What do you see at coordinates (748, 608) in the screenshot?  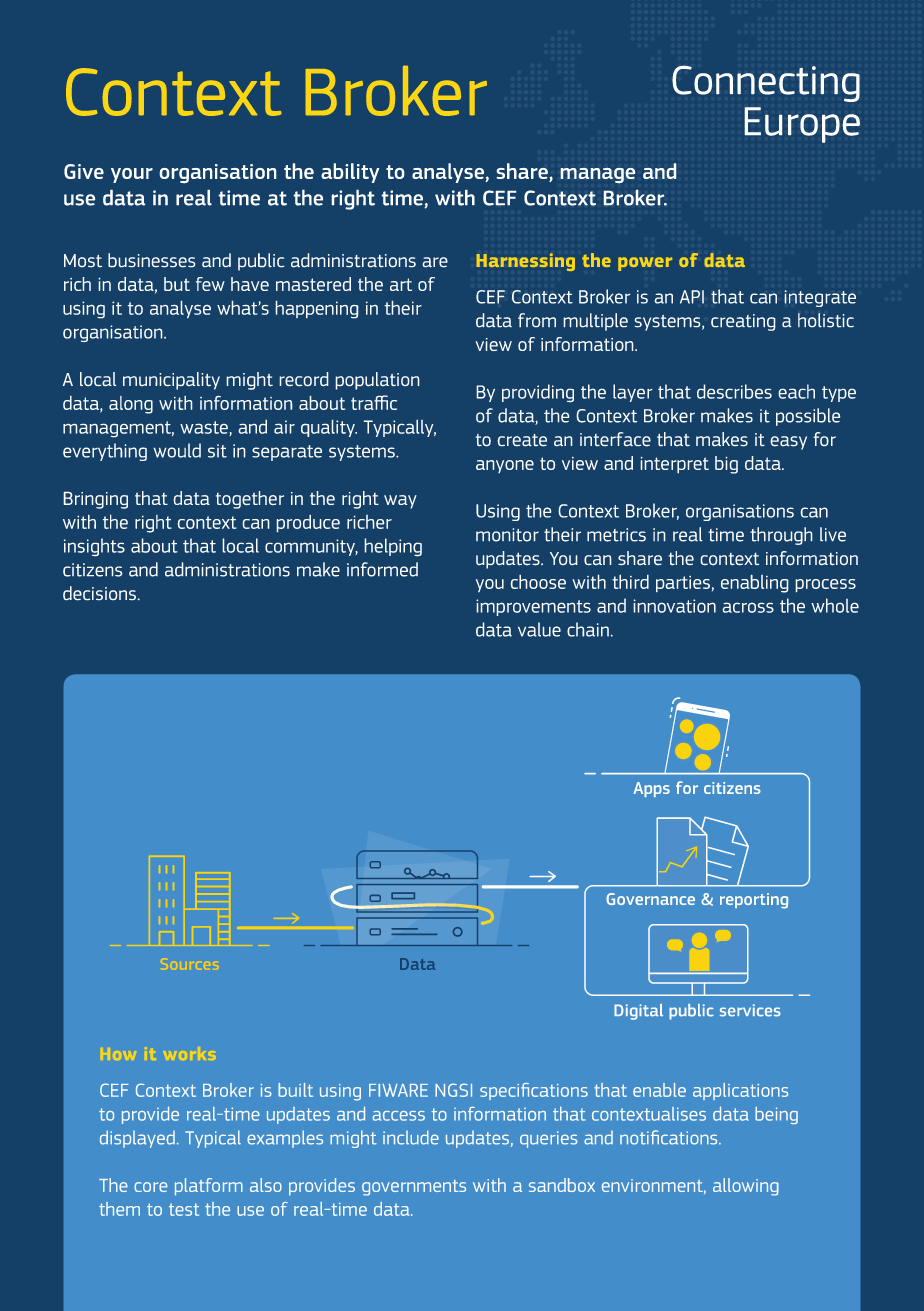 I see `across` at bounding box center [748, 608].
